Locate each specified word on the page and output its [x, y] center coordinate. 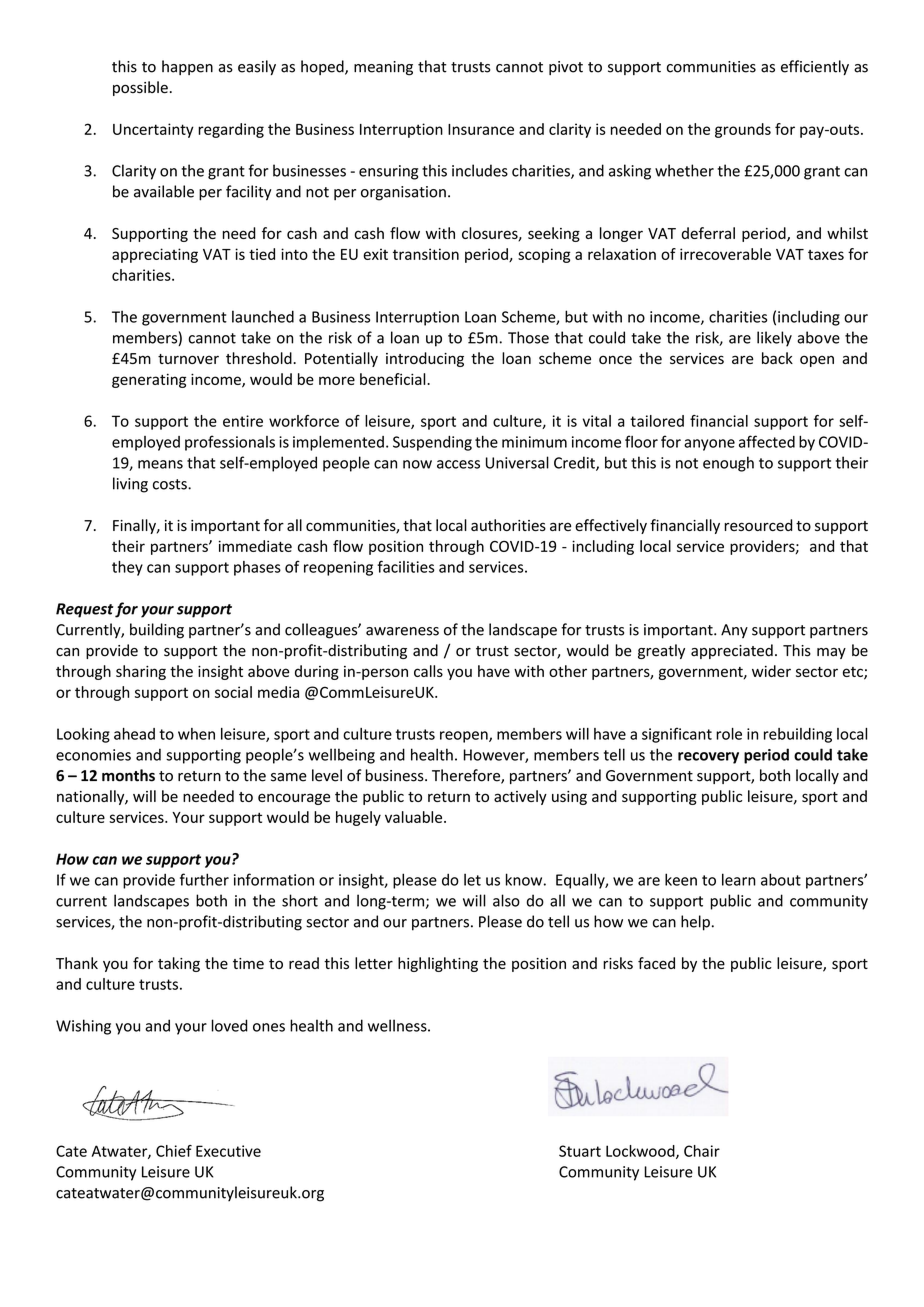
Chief [174, 1151]
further [204, 879]
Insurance [481, 129]
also [506, 900]
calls [428, 671]
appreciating [155, 255]
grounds [743, 130]
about [781, 879]
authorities [508, 525]
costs [171, 484]
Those [528, 337]
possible [140, 88]
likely [774, 339]
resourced [758, 525]
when [196, 734]
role [729, 734]
